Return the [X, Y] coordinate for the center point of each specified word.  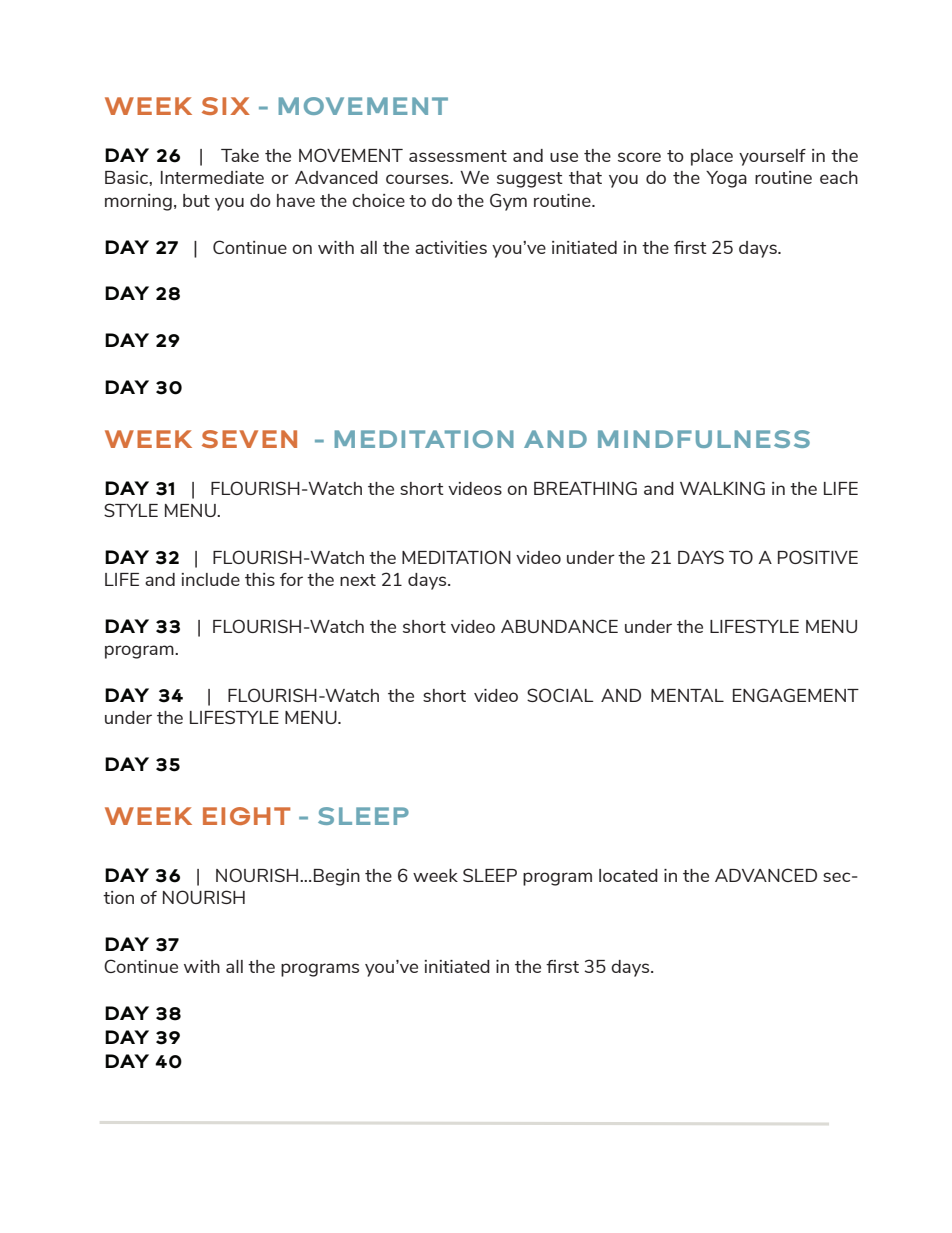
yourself [772, 157]
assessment [458, 156]
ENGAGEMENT [796, 695]
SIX [226, 106]
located [628, 875]
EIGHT [247, 816]
